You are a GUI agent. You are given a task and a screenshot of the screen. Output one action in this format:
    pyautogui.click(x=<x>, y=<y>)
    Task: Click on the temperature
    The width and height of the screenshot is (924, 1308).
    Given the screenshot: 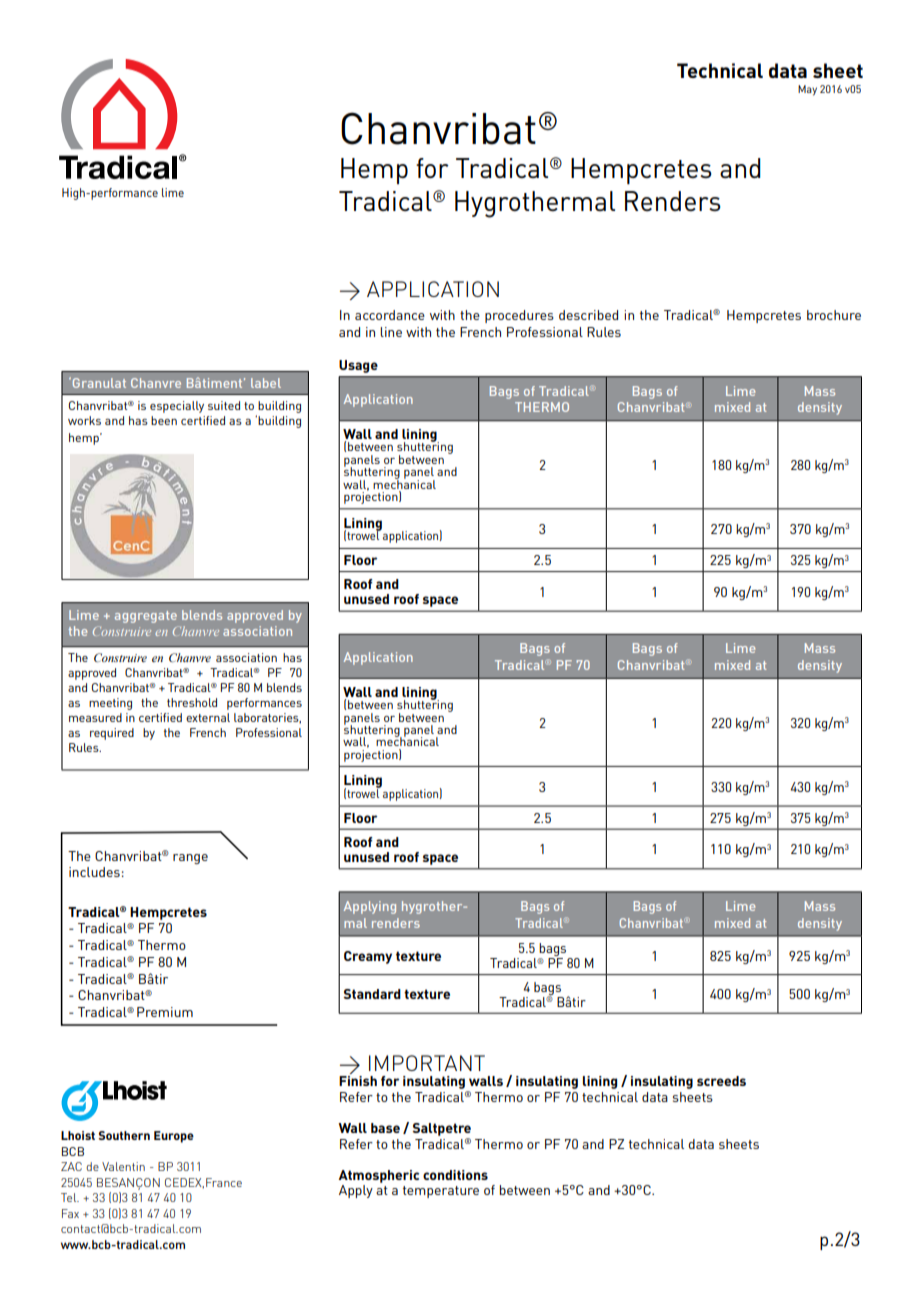 What is the action you would take?
    pyautogui.click(x=441, y=1192)
